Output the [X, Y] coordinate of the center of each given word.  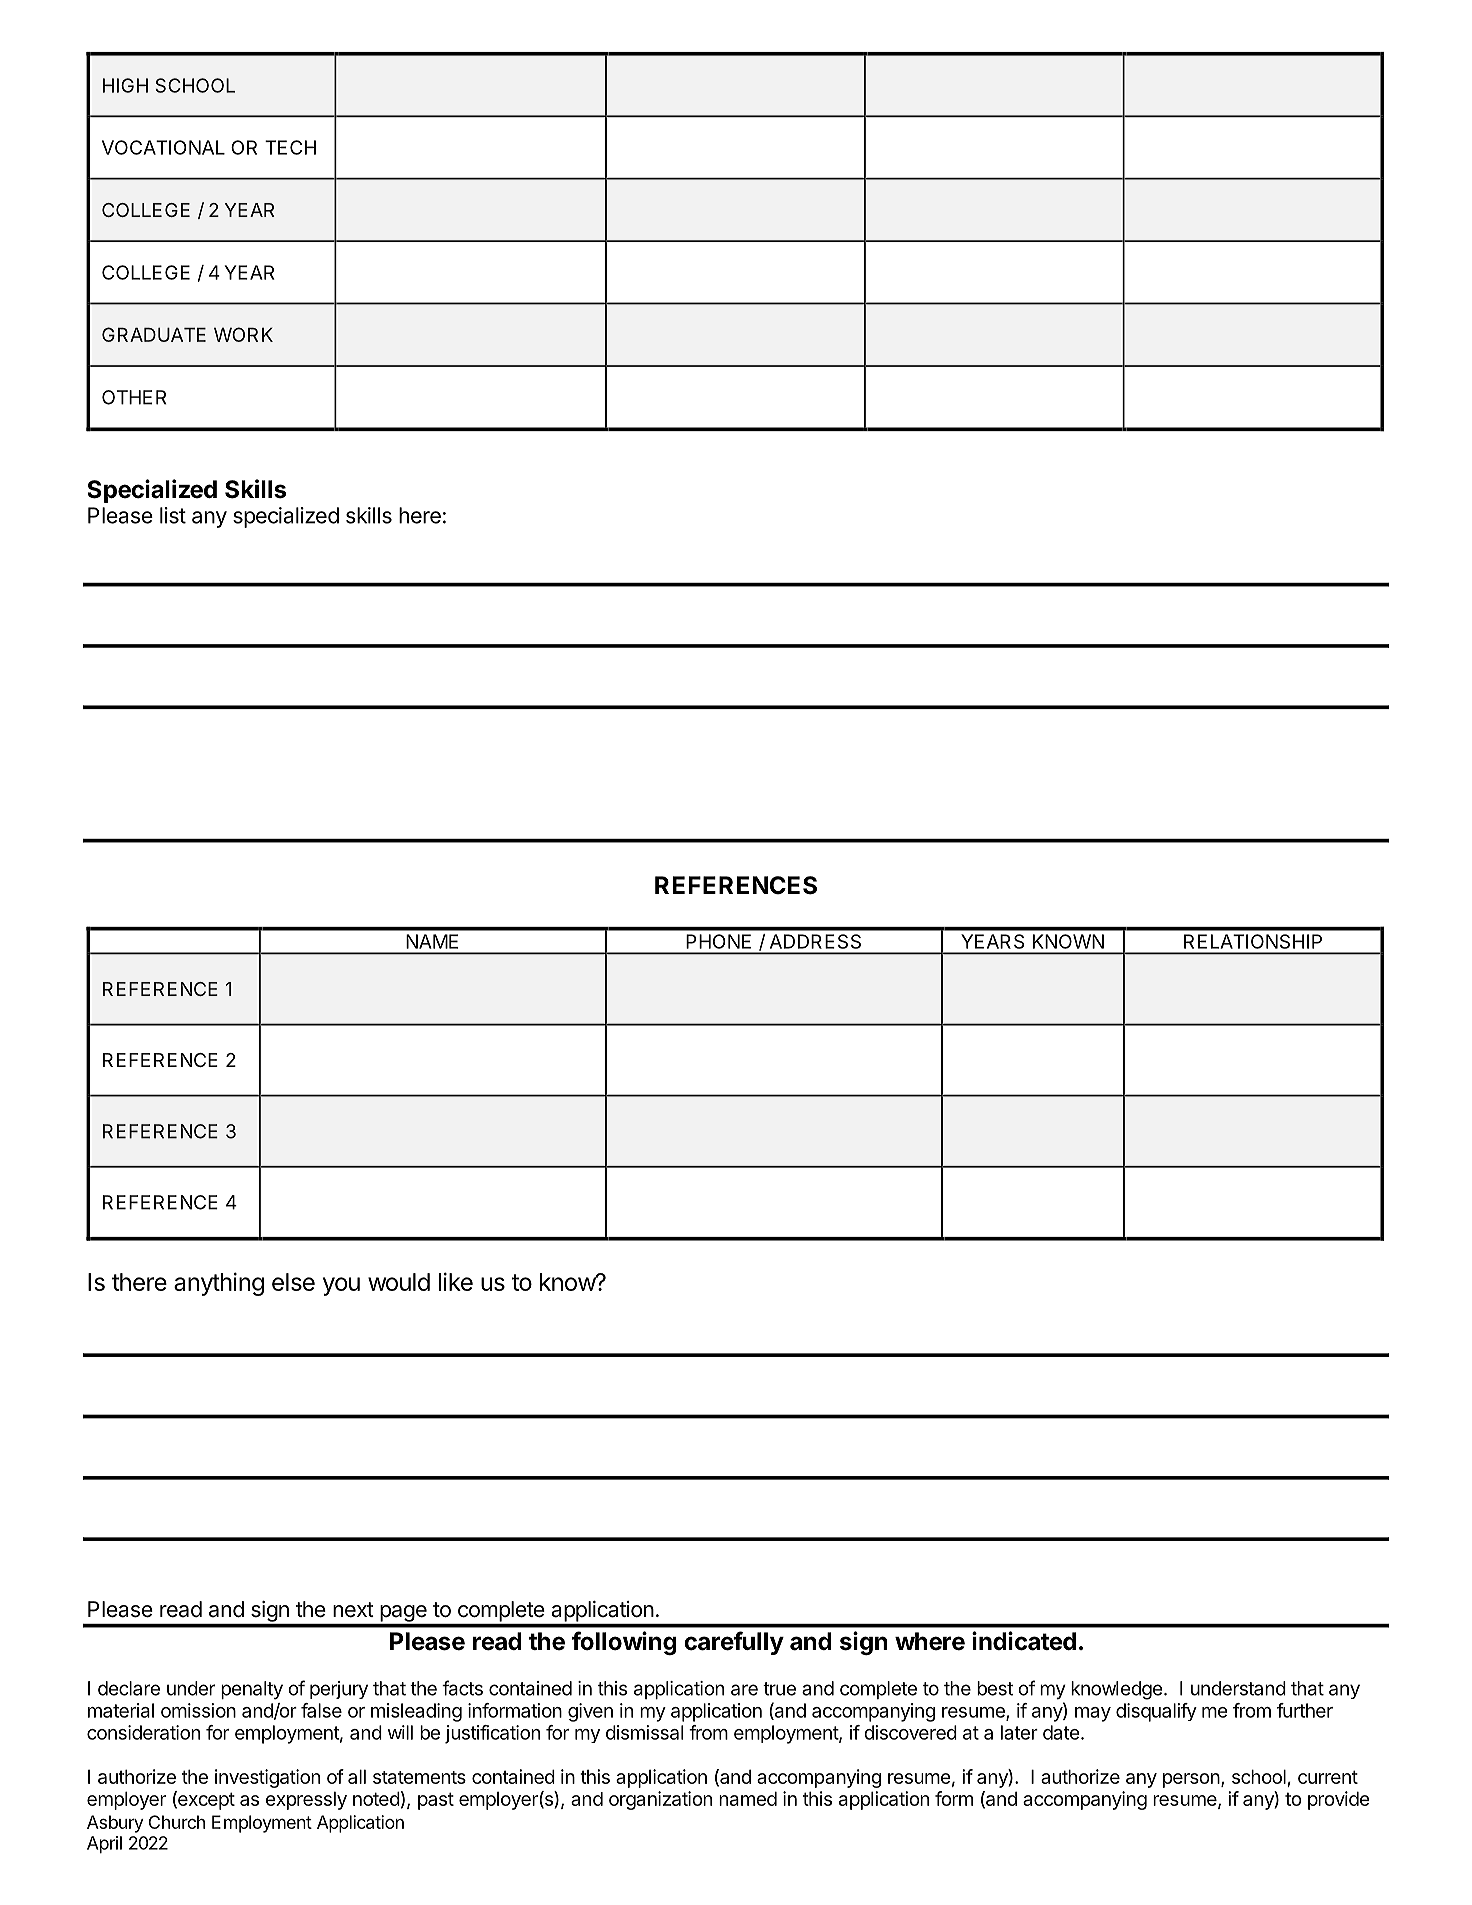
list [173, 515]
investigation [267, 1778]
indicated [1024, 1641]
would [399, 1282]
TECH [290, 147]
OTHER [134, 397]
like [456, 1281]
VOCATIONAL [163, 147]
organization [660, 1800]
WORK [243, 334]
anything [219, 1284]
